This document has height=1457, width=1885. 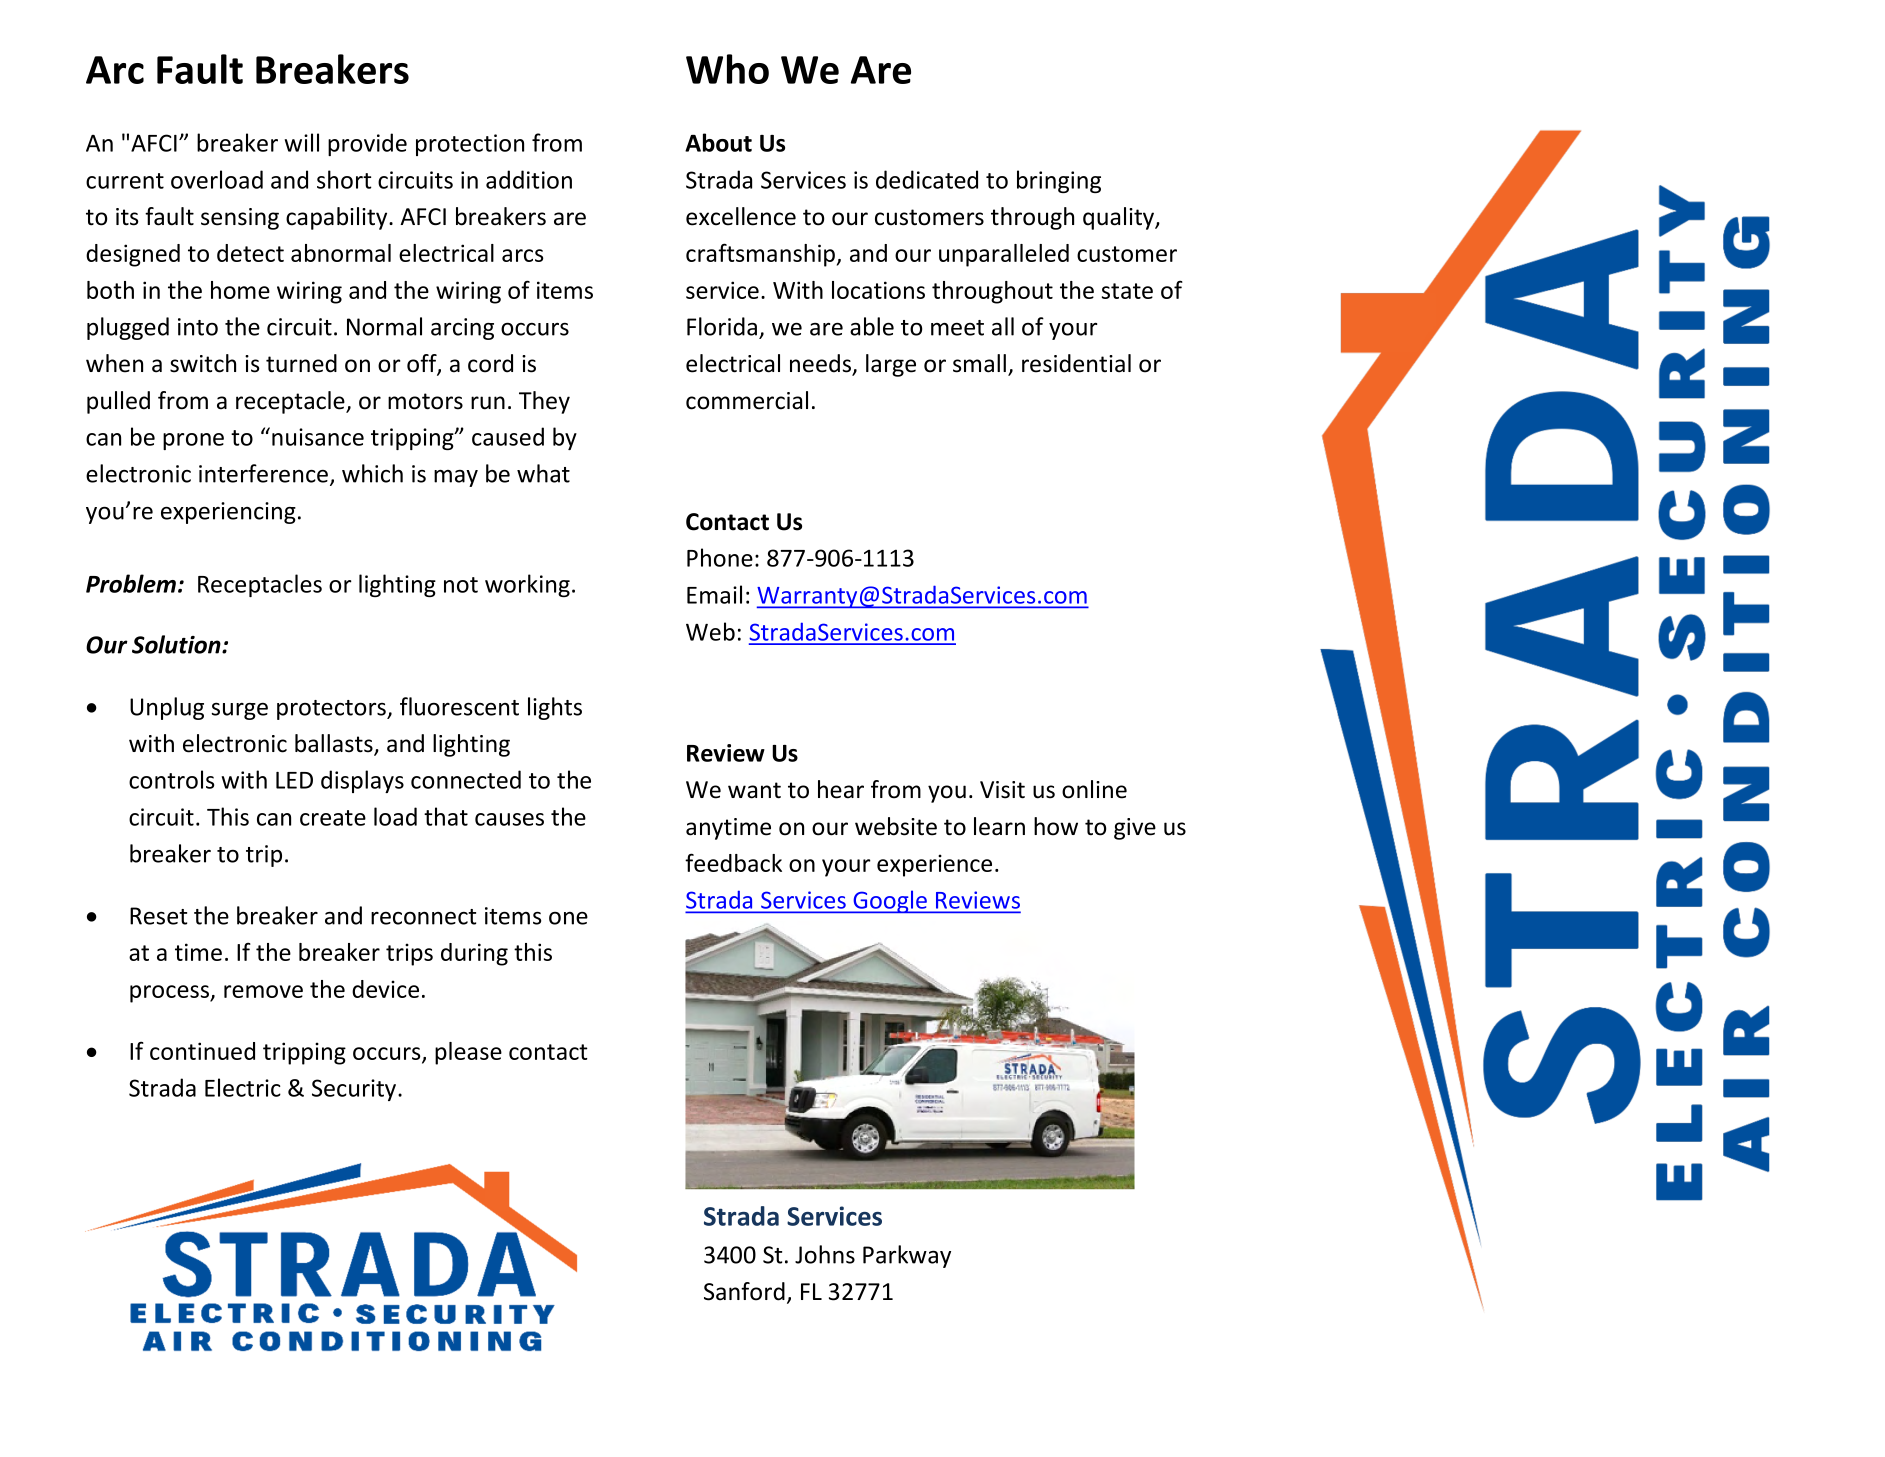 What do you see at coordinates (555, 708) in the document?
I see `lights` at bounding box center [555, 708].
